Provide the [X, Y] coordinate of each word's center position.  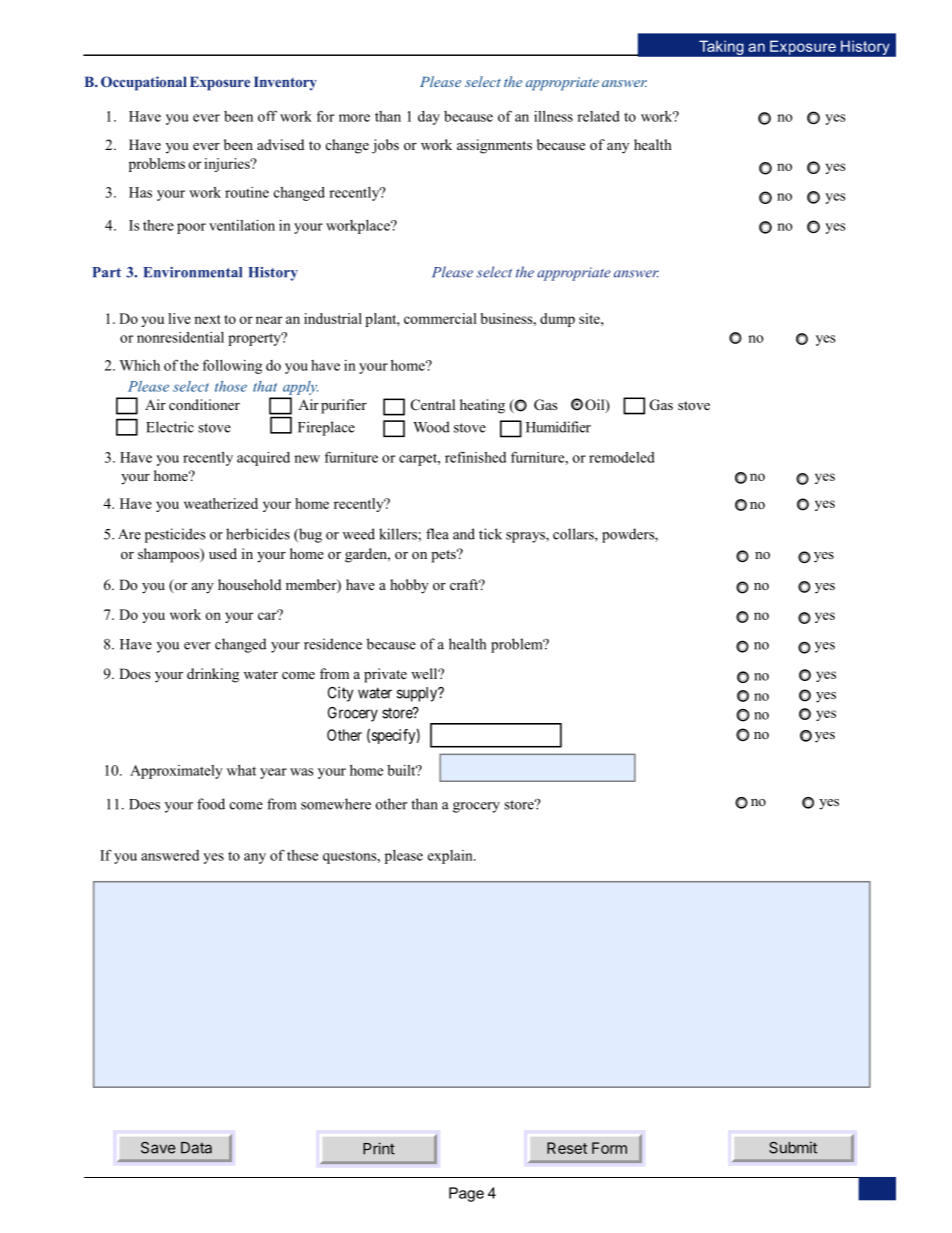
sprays [526, 537]
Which [140, 365]
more [354, 118]
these [302, 855]
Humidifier [558, 427]
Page [466, 1194]
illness [553, 116]
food [211, 804]
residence [333, 644]
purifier [344, 406]
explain [451, 857]
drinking [213, 675]
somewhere [336, 804]
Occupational [144, 83]
